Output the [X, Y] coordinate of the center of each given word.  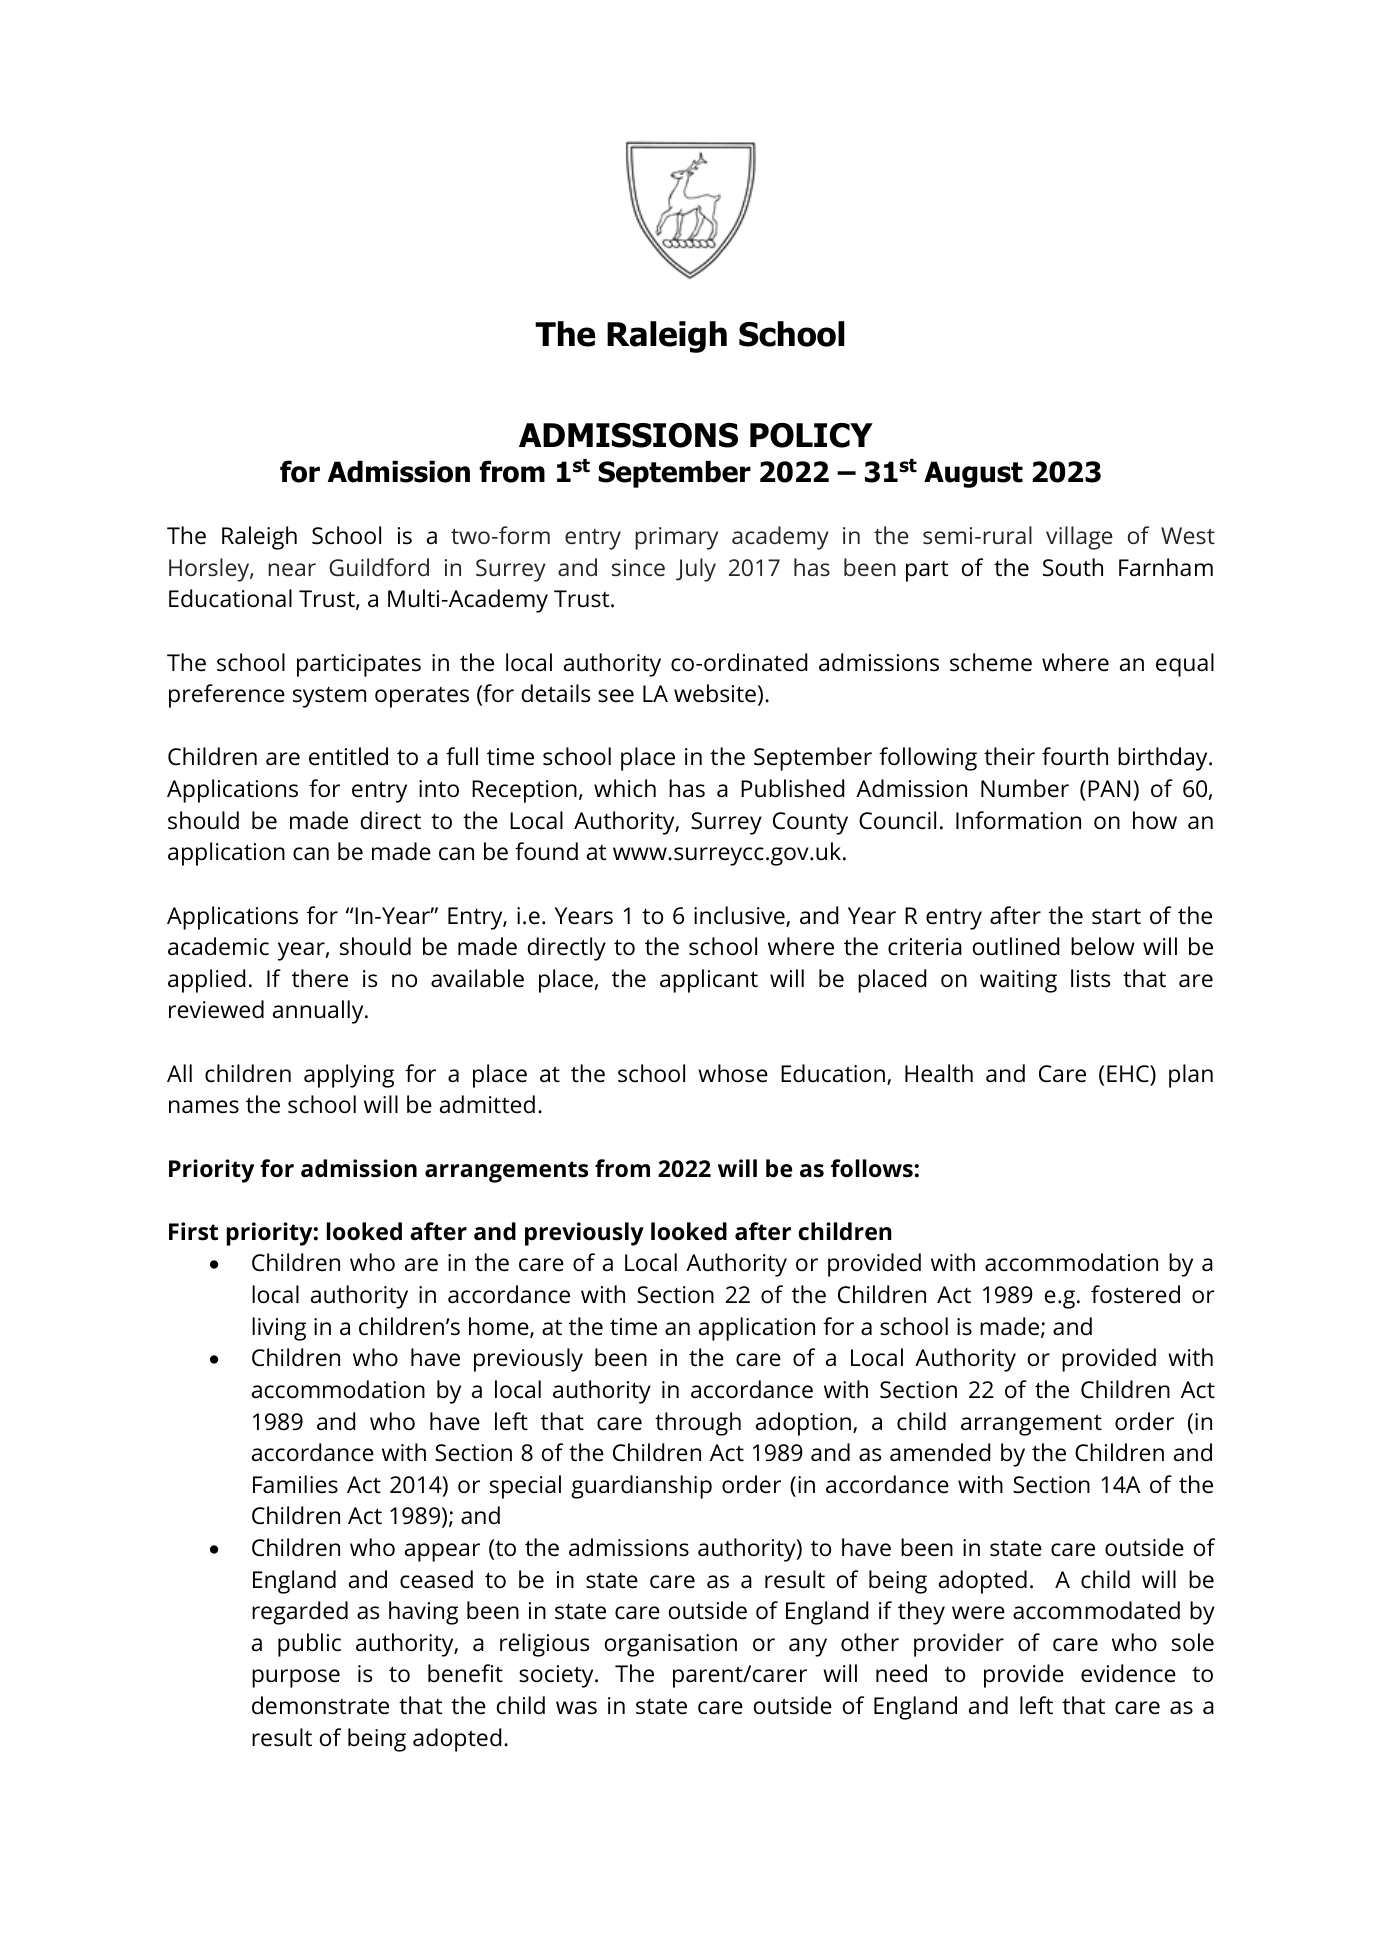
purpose [296, 1678]
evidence [1128, 1673]
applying [349, 1076]
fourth [1075, 756]
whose [733, 1073]
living [279, 1329]
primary [676, 538]
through [698, 1424]
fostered [1135, 1294]
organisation [671, 1645]
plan [1191, 1076]
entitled [348, 756]
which [625, 788]
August [973, 474]
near [292, 569]
